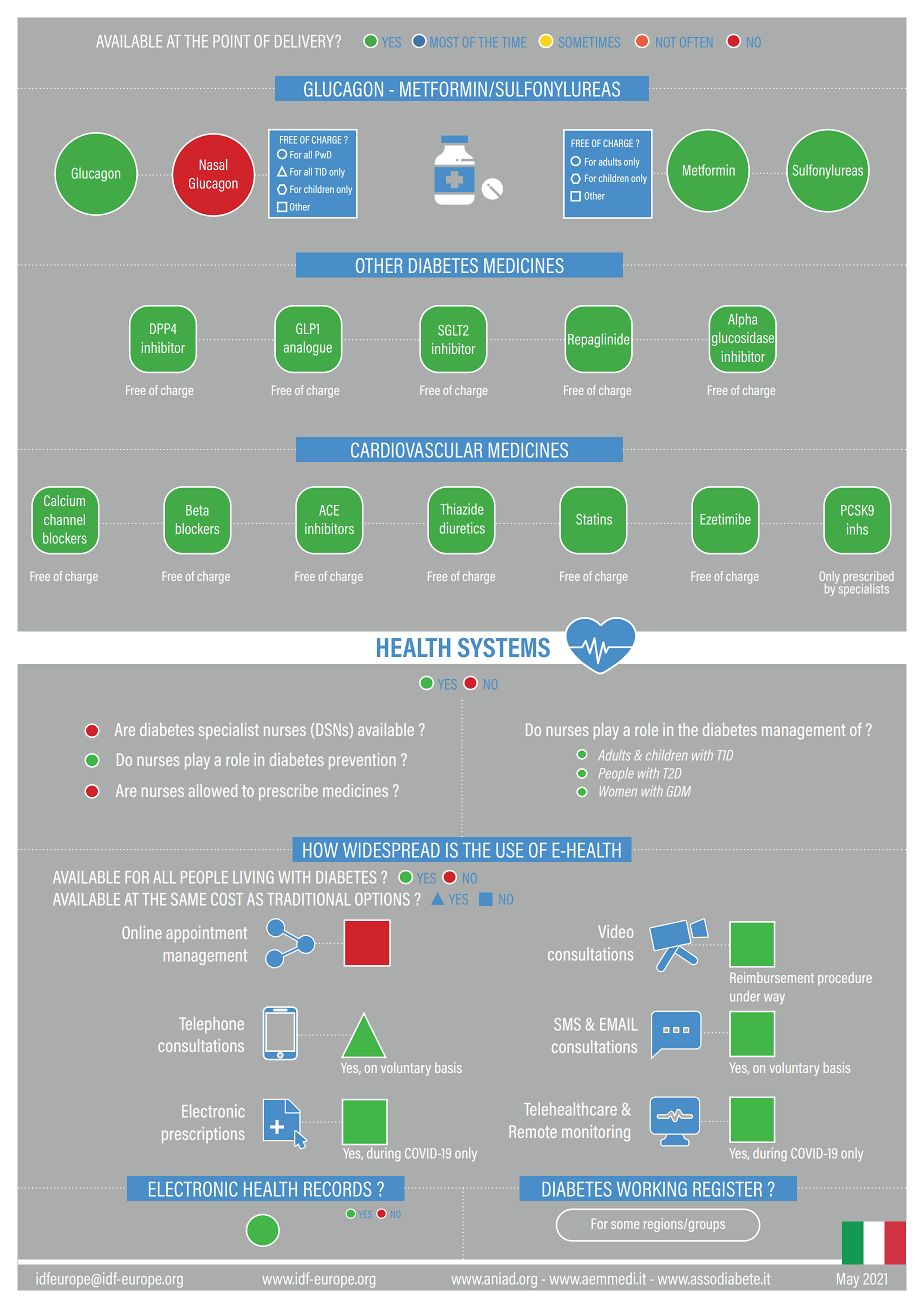 Image resolution: width=924 pixels, height=1308 pixels. Describe the element at coordinates (308, 348) in the page. I see `analogue` at that location.
